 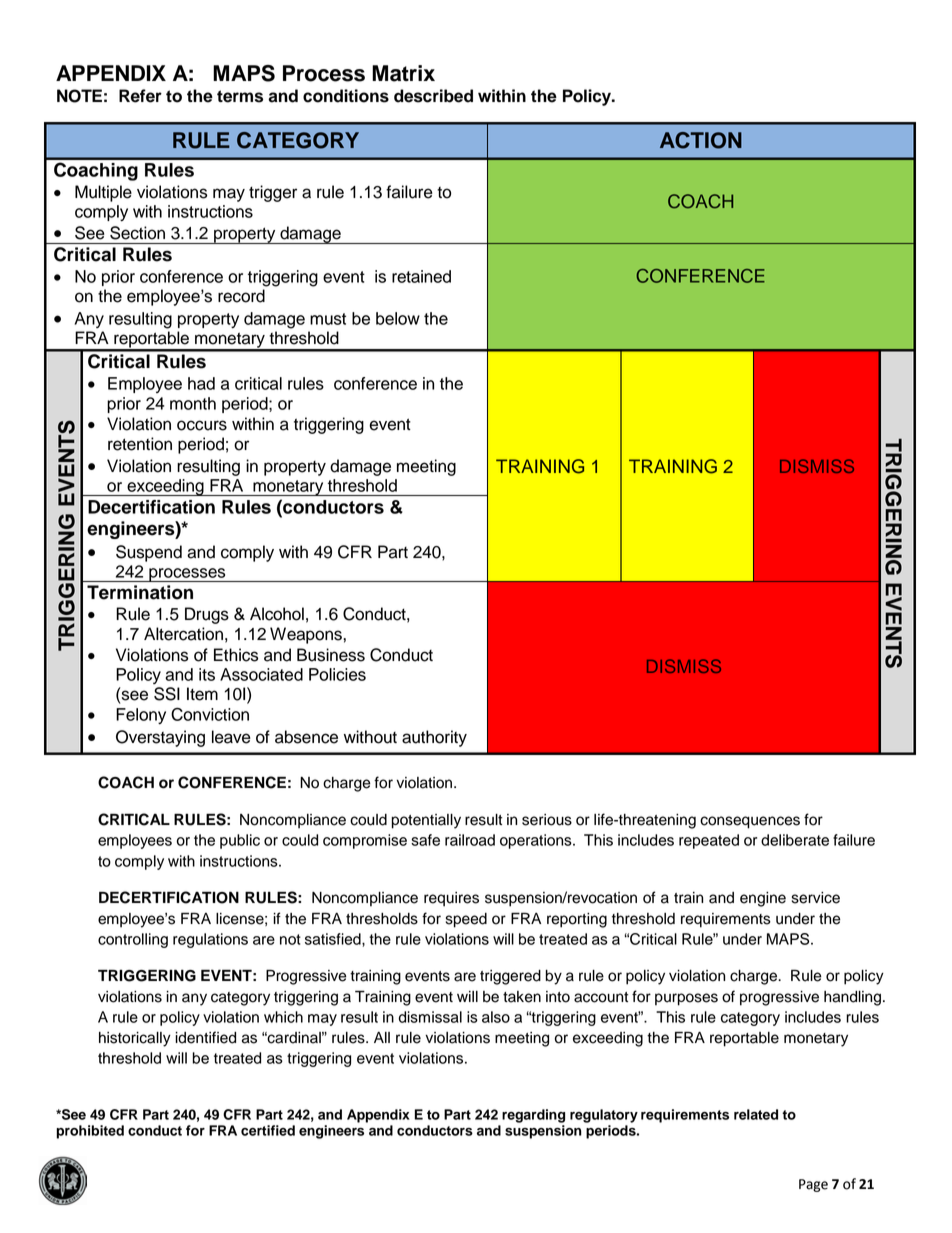 What do you see at coordinates (701, 140) in the image?
I see `ACTION` at bounding box center [701, 140].
